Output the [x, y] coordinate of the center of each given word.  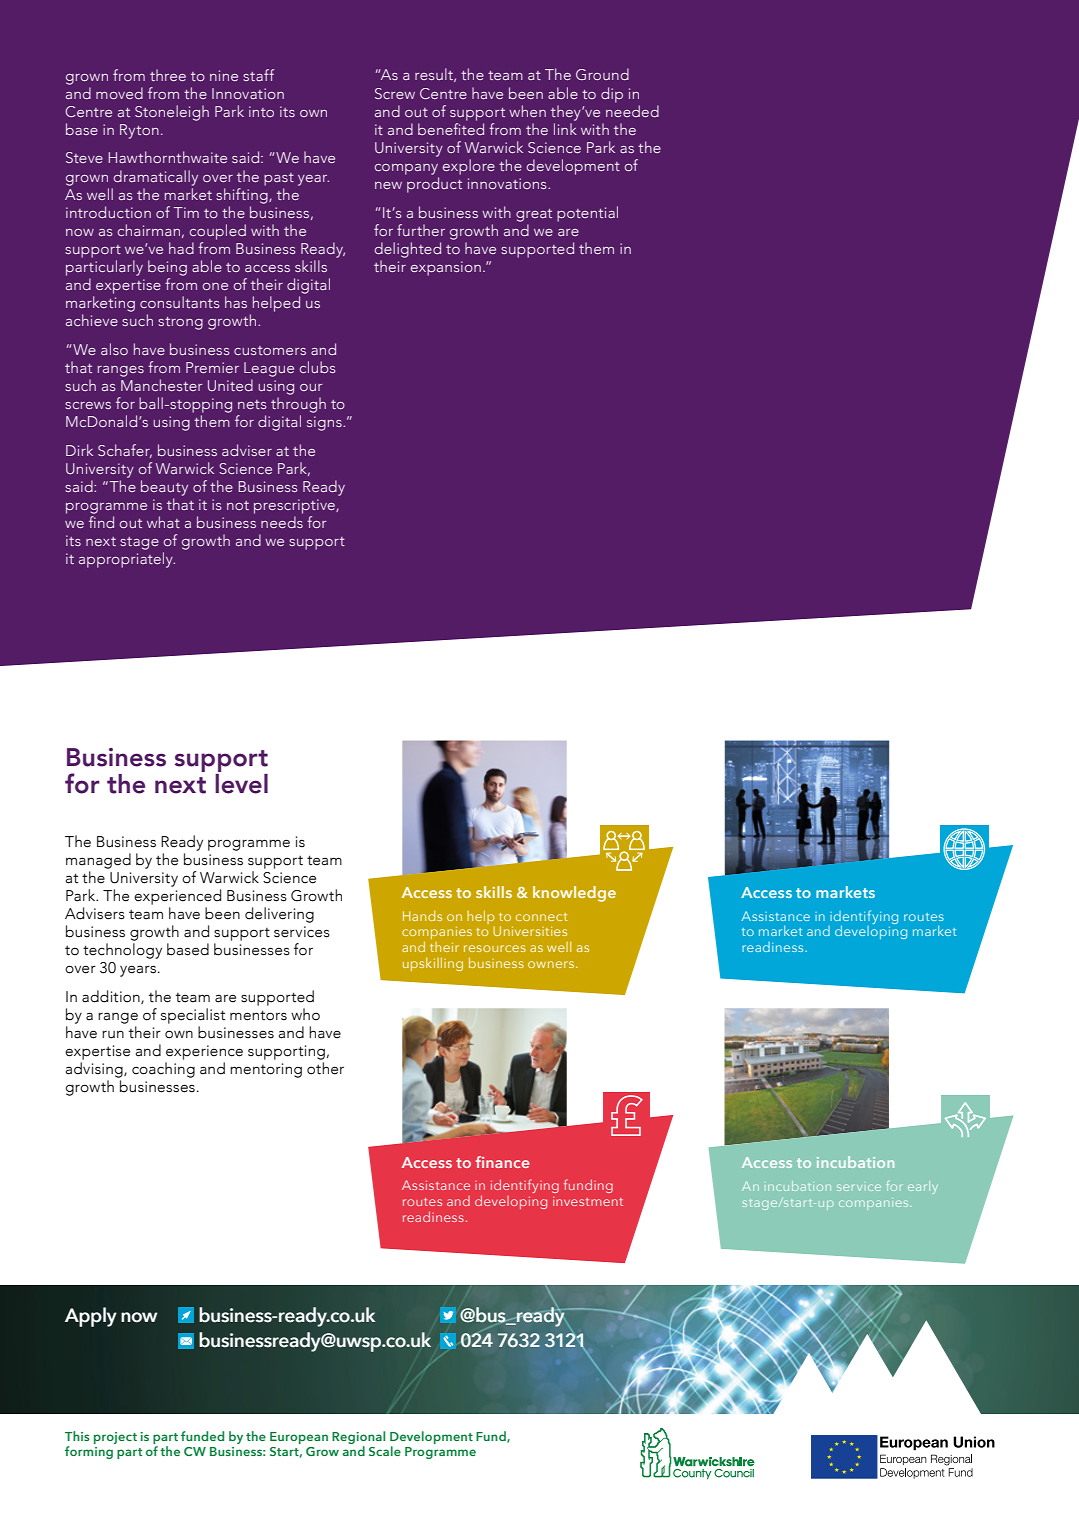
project [115, 1438]
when [527, 111]
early [923, 1187]
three [168, 75]
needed [632, 111]
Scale [385, 1451]
